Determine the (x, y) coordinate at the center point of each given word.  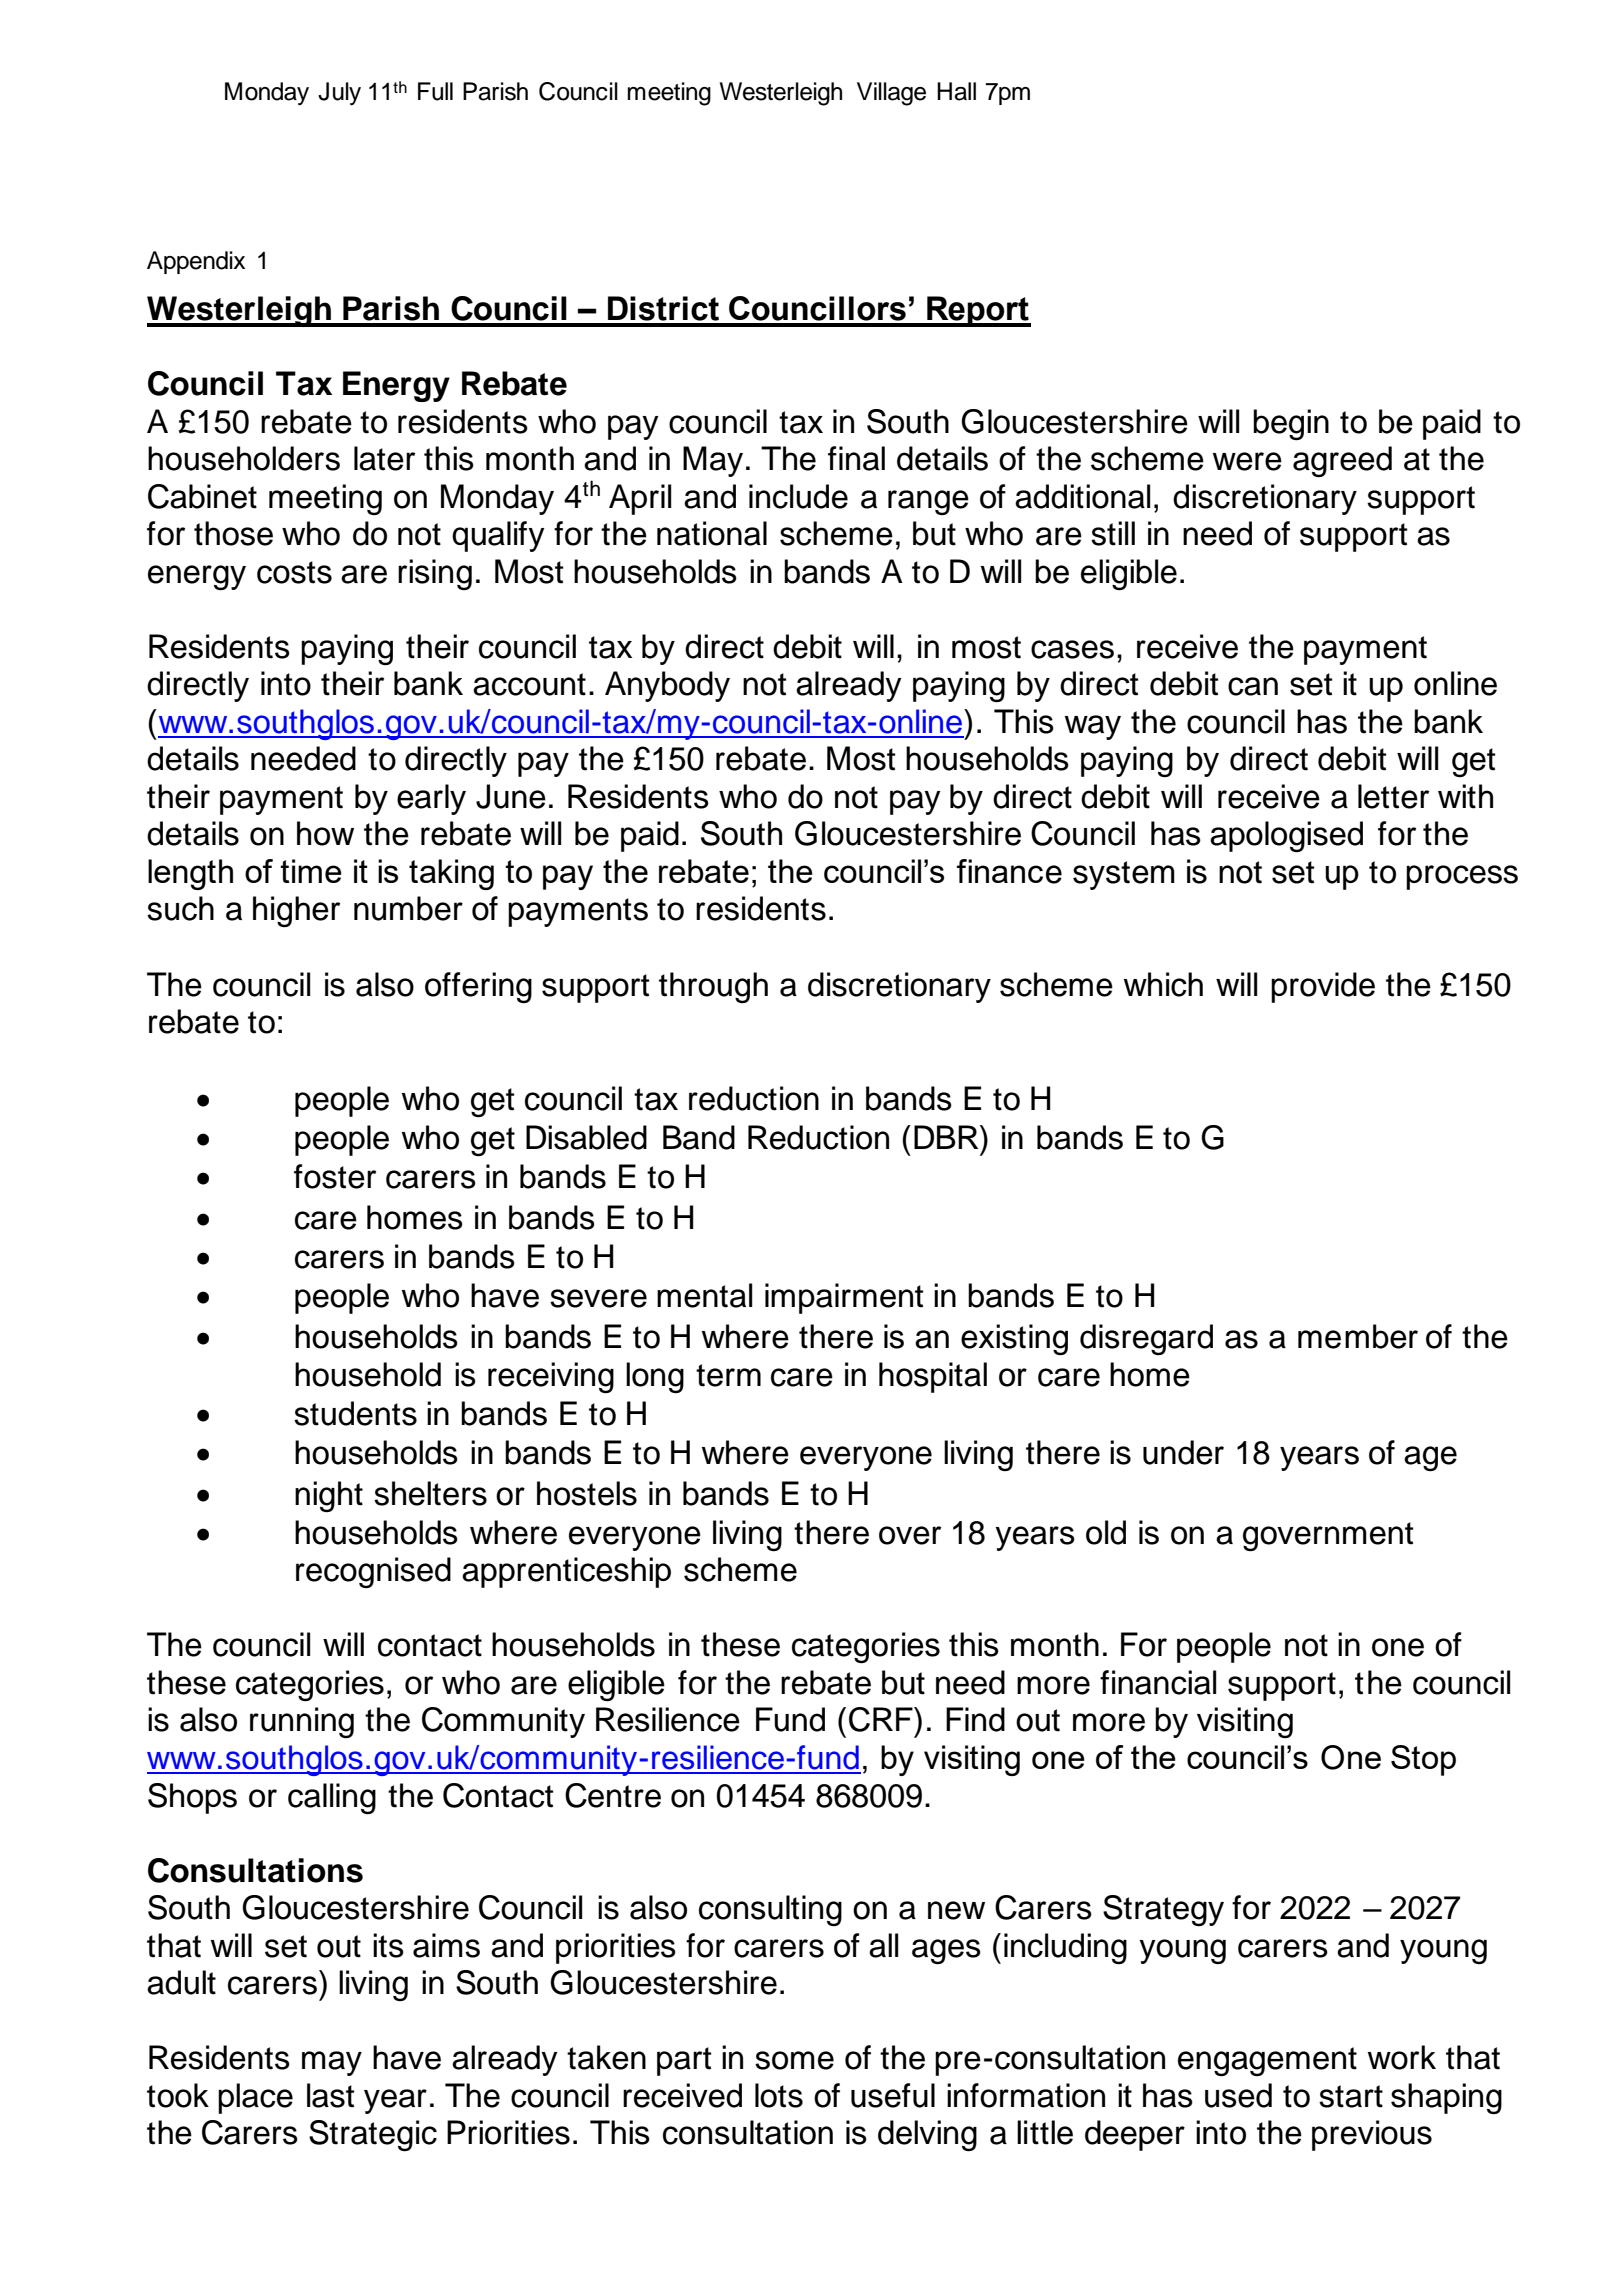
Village (891, 94)
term (728, 1375)
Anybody (667, 686)
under (1183, 1452)
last (330, 2095)
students (355, 1413)
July (339, 94)
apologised (1286, 836)
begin (1291, 424)
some (794, 2060)
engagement (1267, 2061)
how (325, 833)
